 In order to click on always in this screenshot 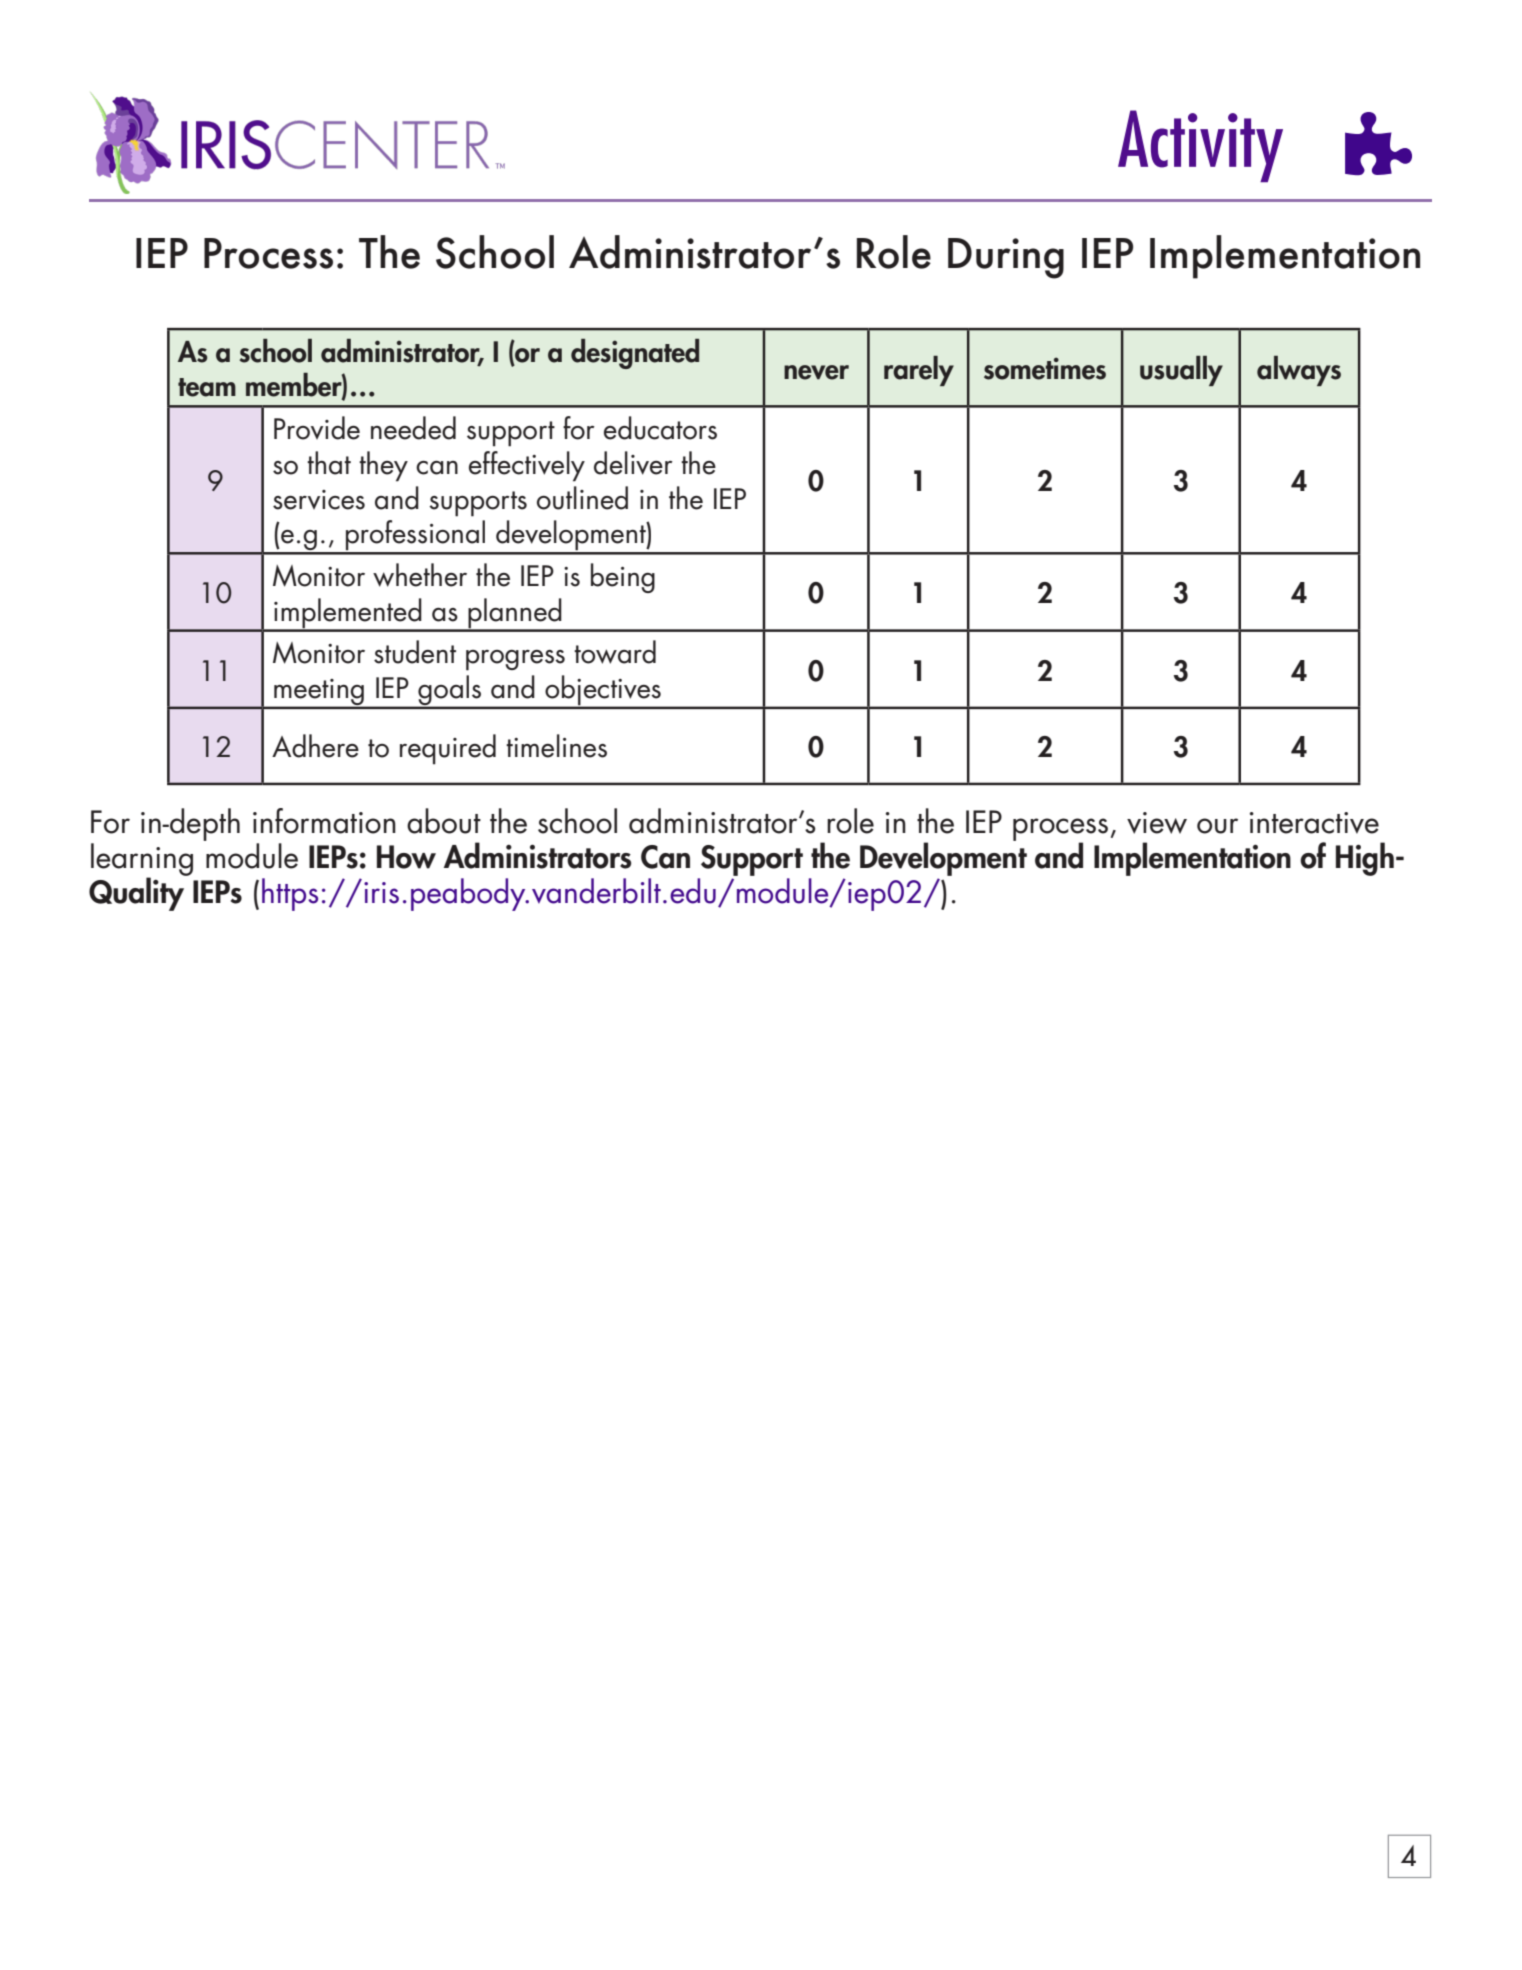, I will do `click(1299, 371)`.
